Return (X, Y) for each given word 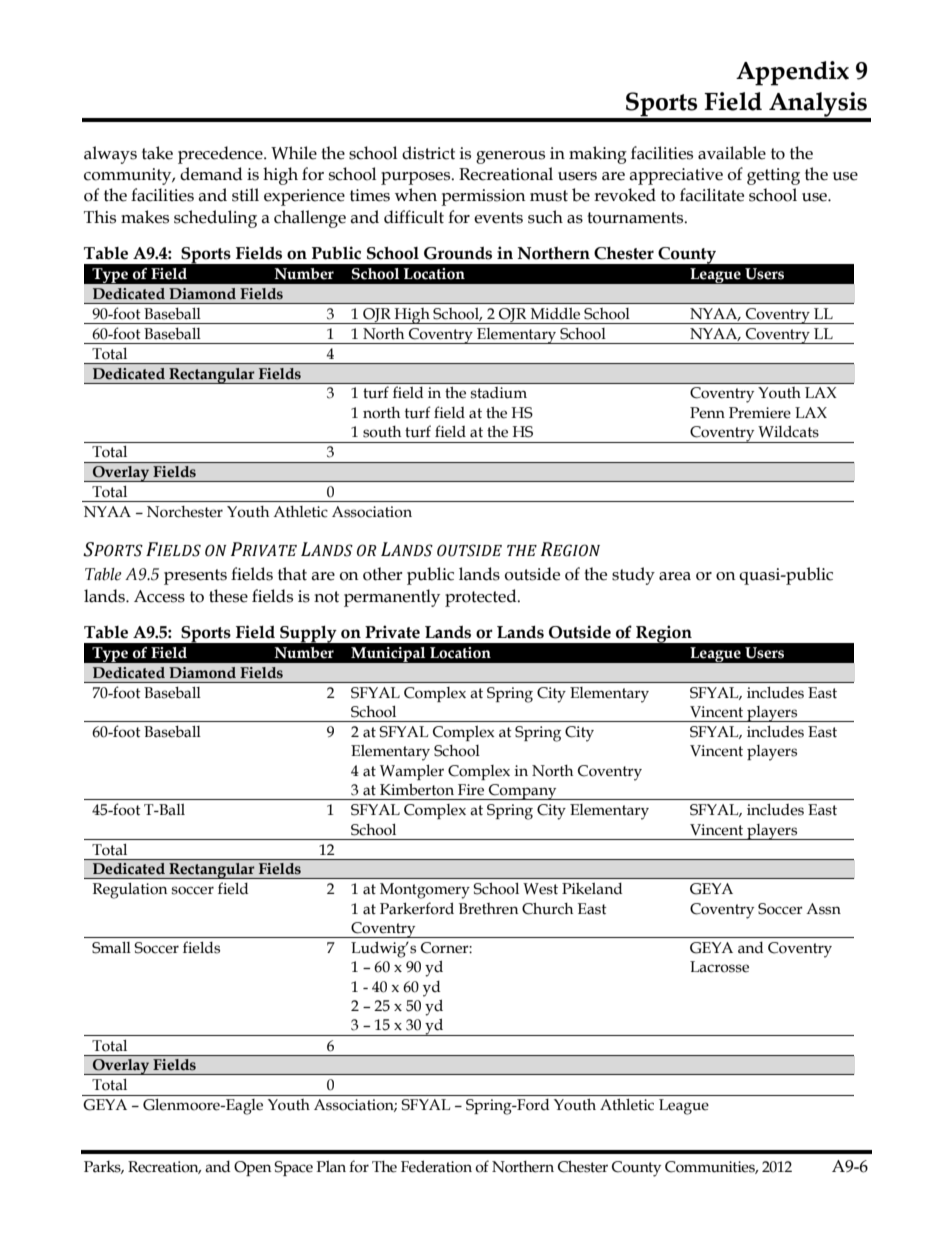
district (428, 153)
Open (252, 1168)
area (675, 576)
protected (482, 598)
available (732, 153)
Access (159, 596)
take (157, 153)
